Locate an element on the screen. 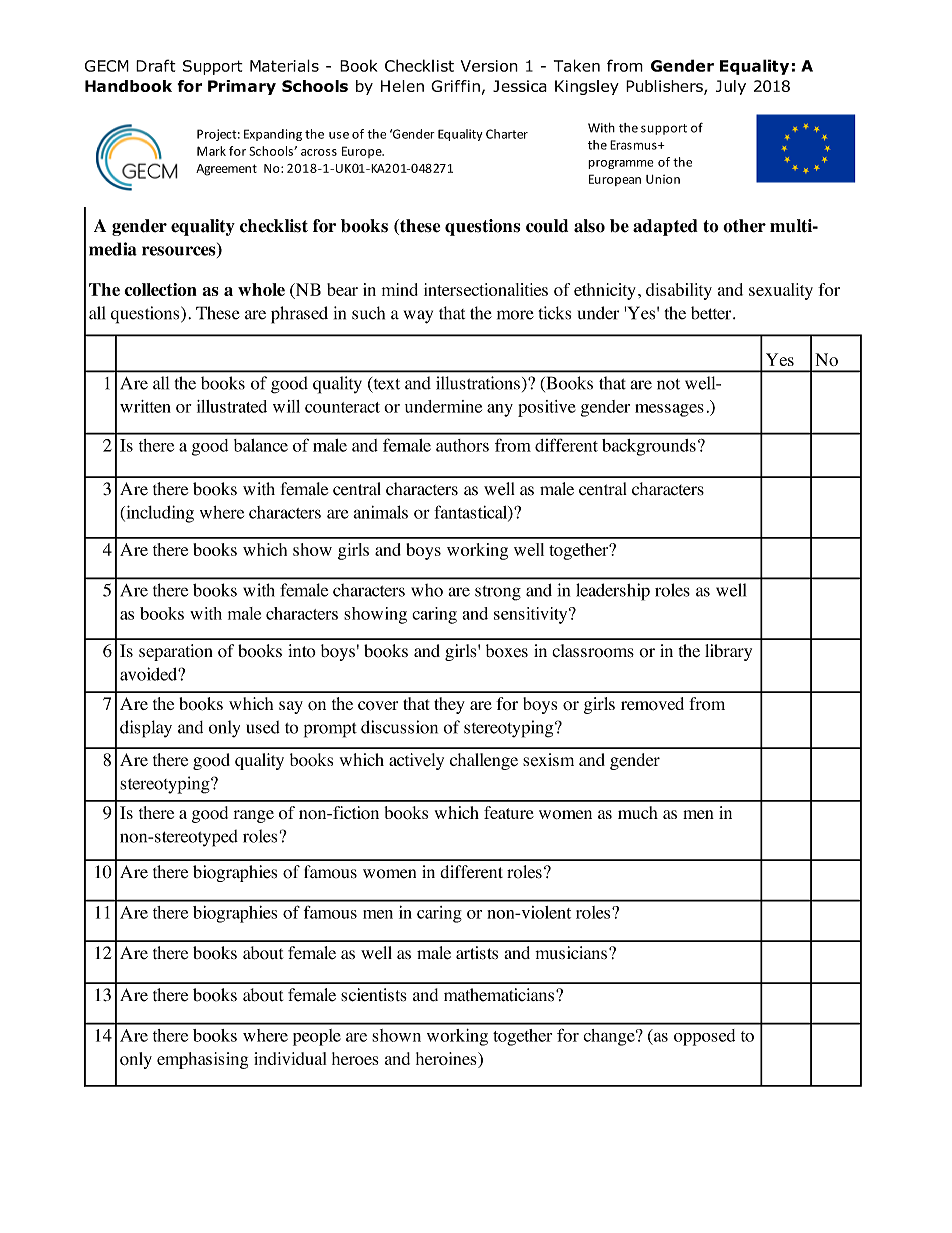 Image resolution: width=952 pixels, height=1233 pixels. emphasising is located at coordinates (202, 1060).
